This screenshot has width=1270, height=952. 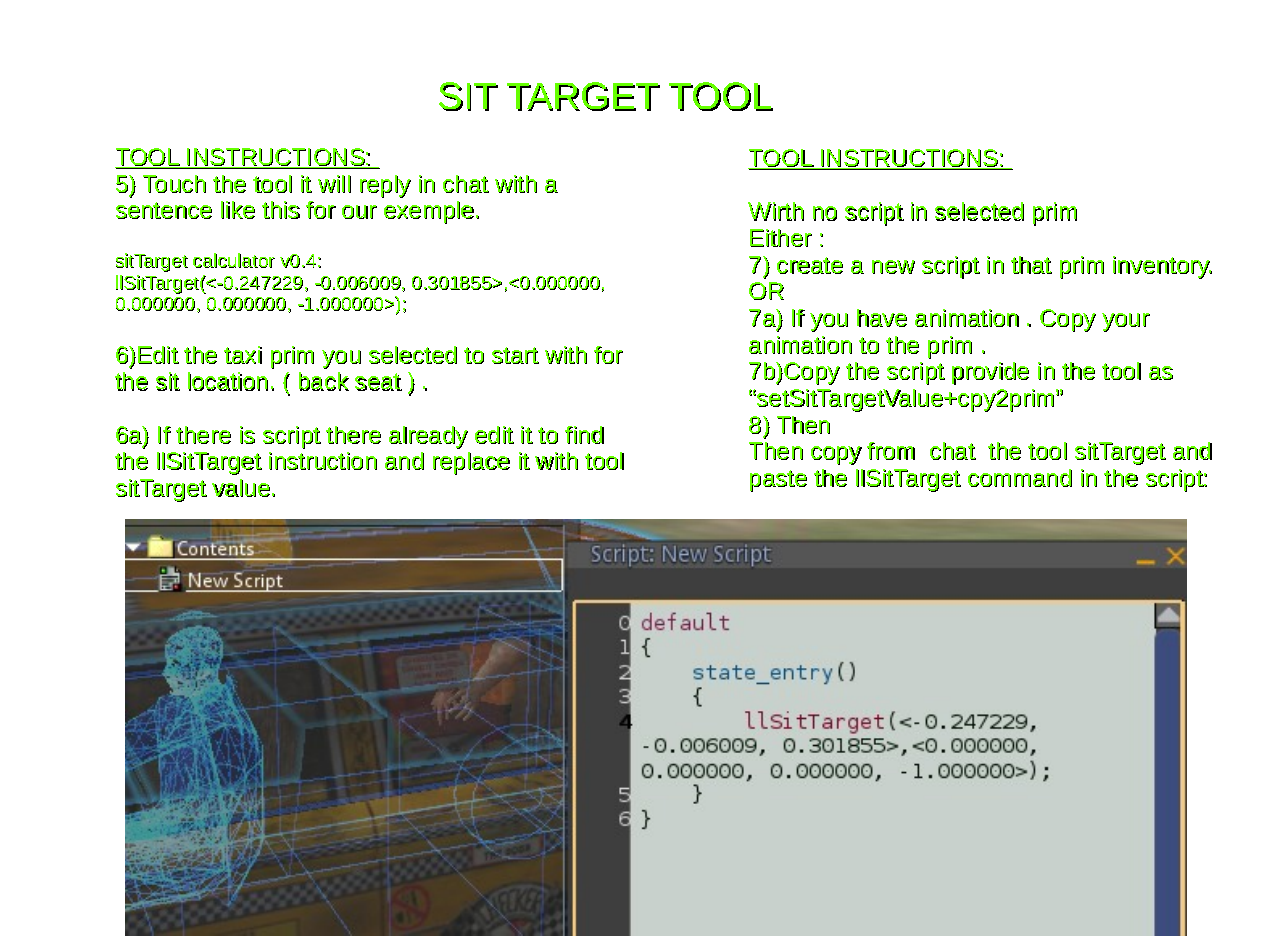 What do you see at coordinates (515, 355) in the screenshot?
I see `start` at bounding box center [515, 355].
